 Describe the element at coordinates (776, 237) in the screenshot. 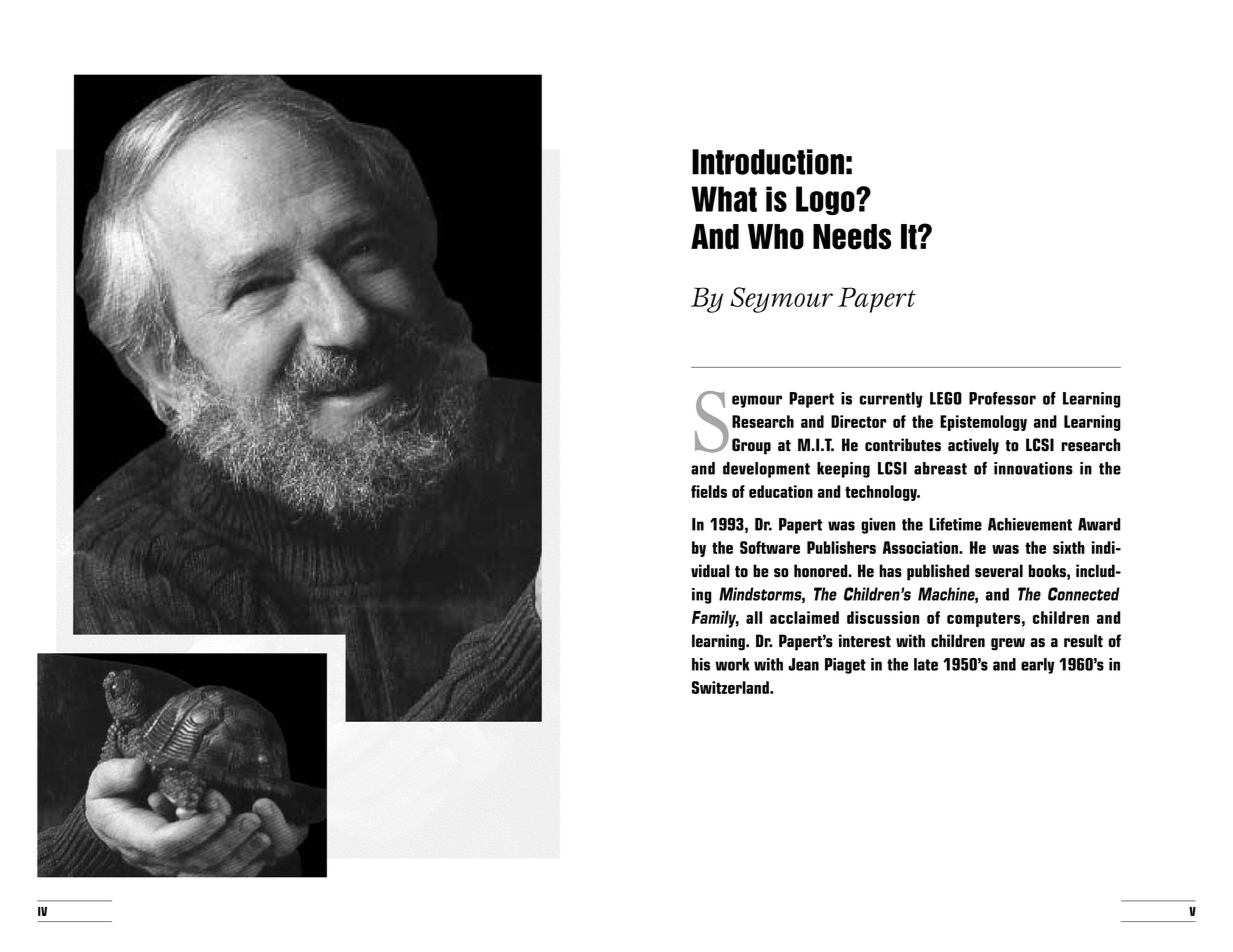

I see `Who` at that location.
